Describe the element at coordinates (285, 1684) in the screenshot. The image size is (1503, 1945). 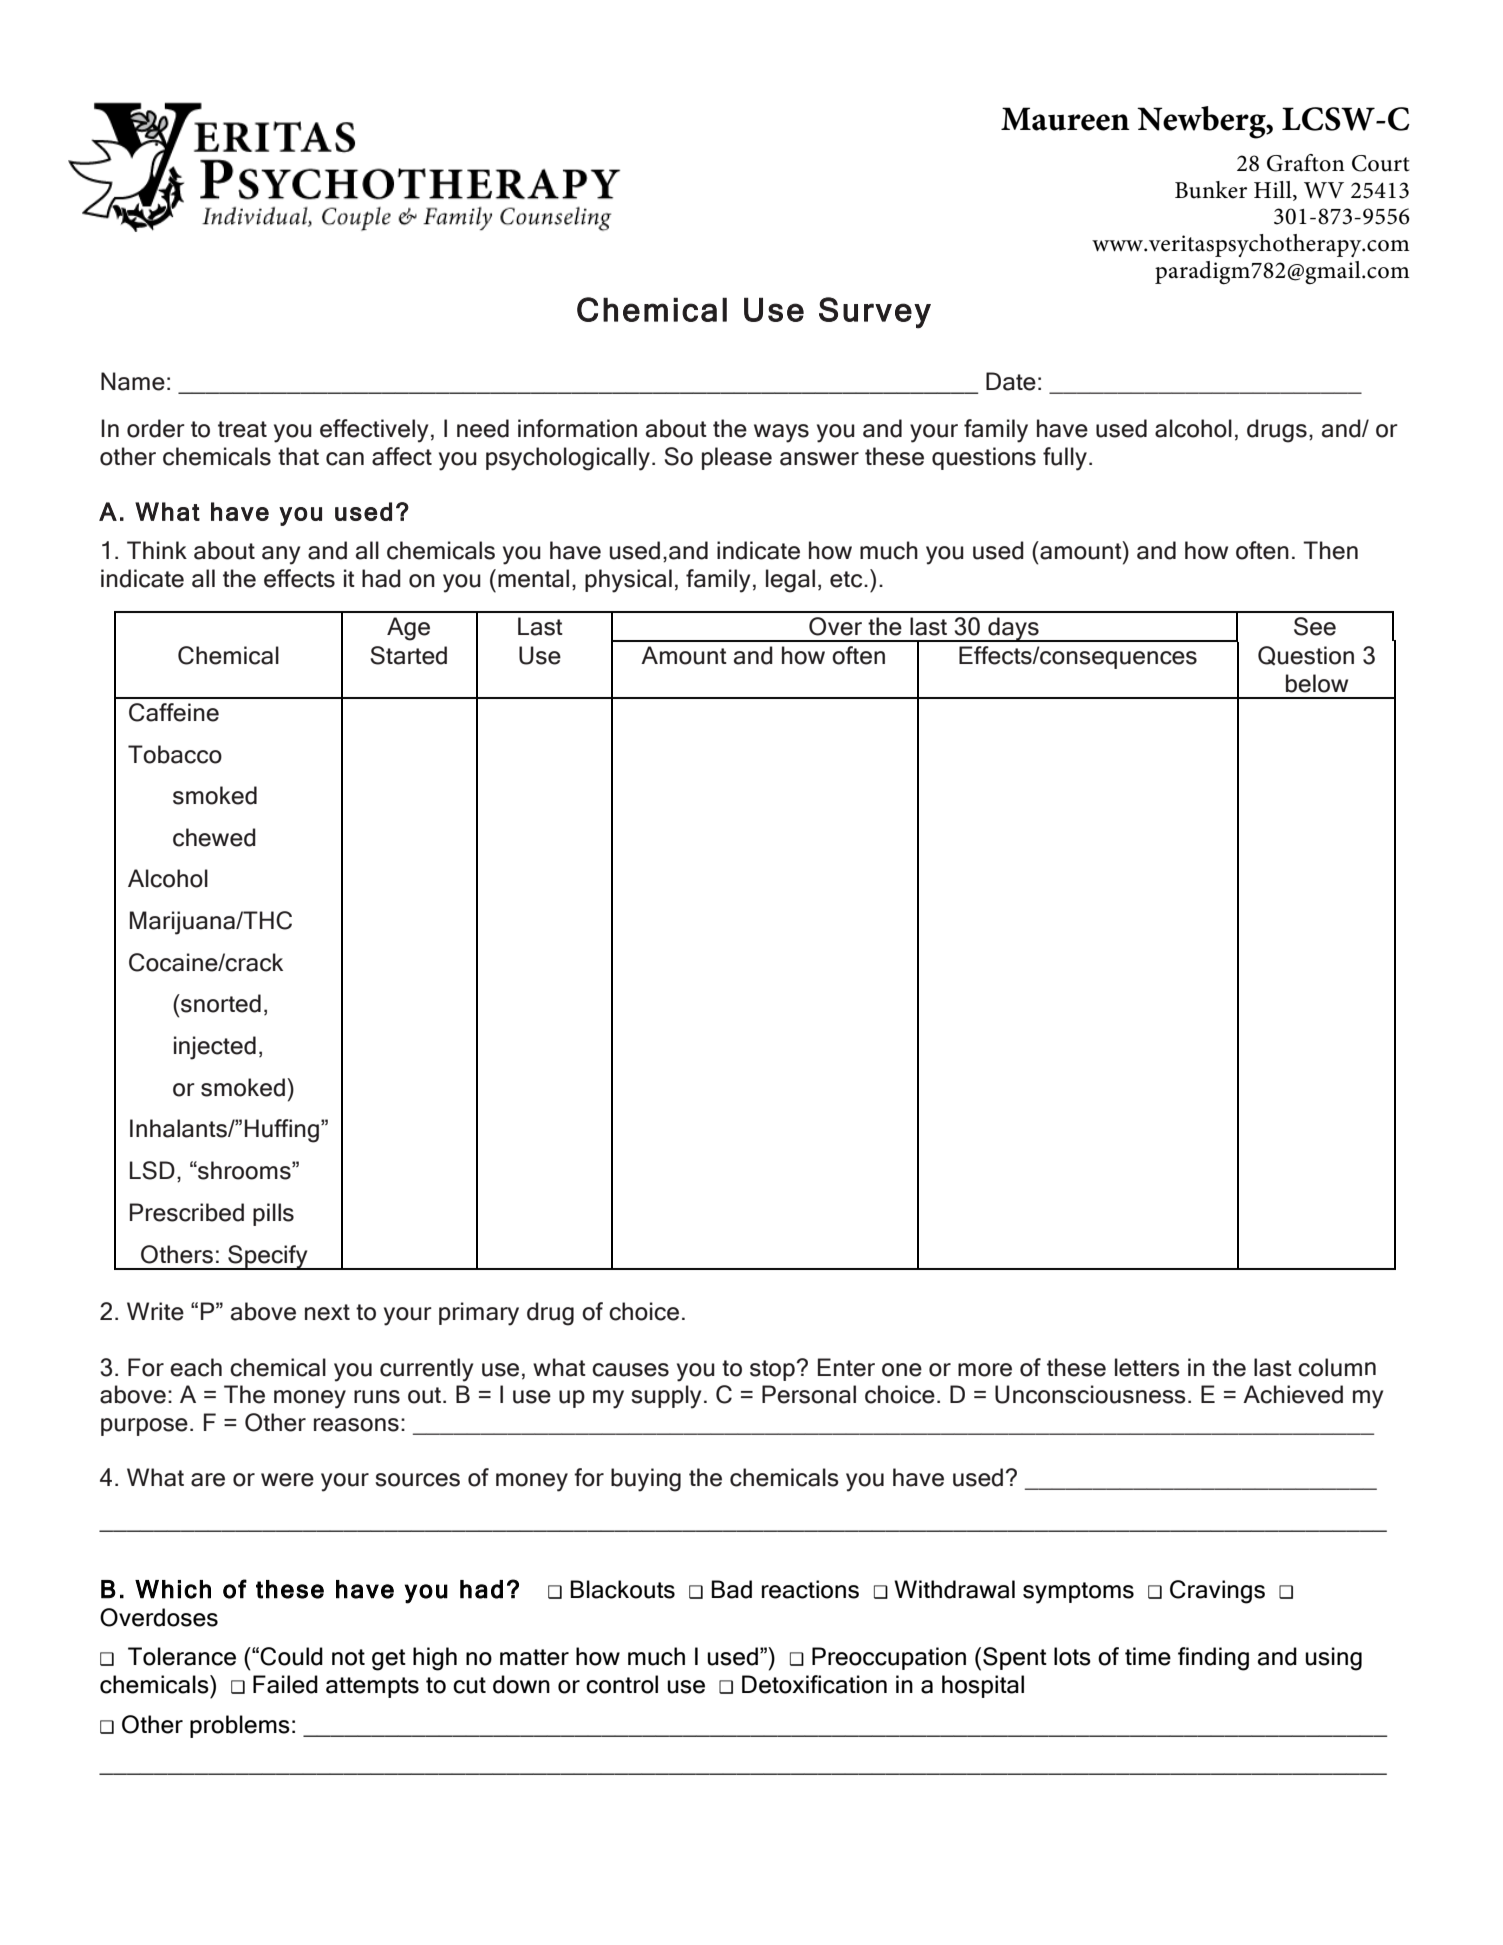
I see `Failed` at that location.
